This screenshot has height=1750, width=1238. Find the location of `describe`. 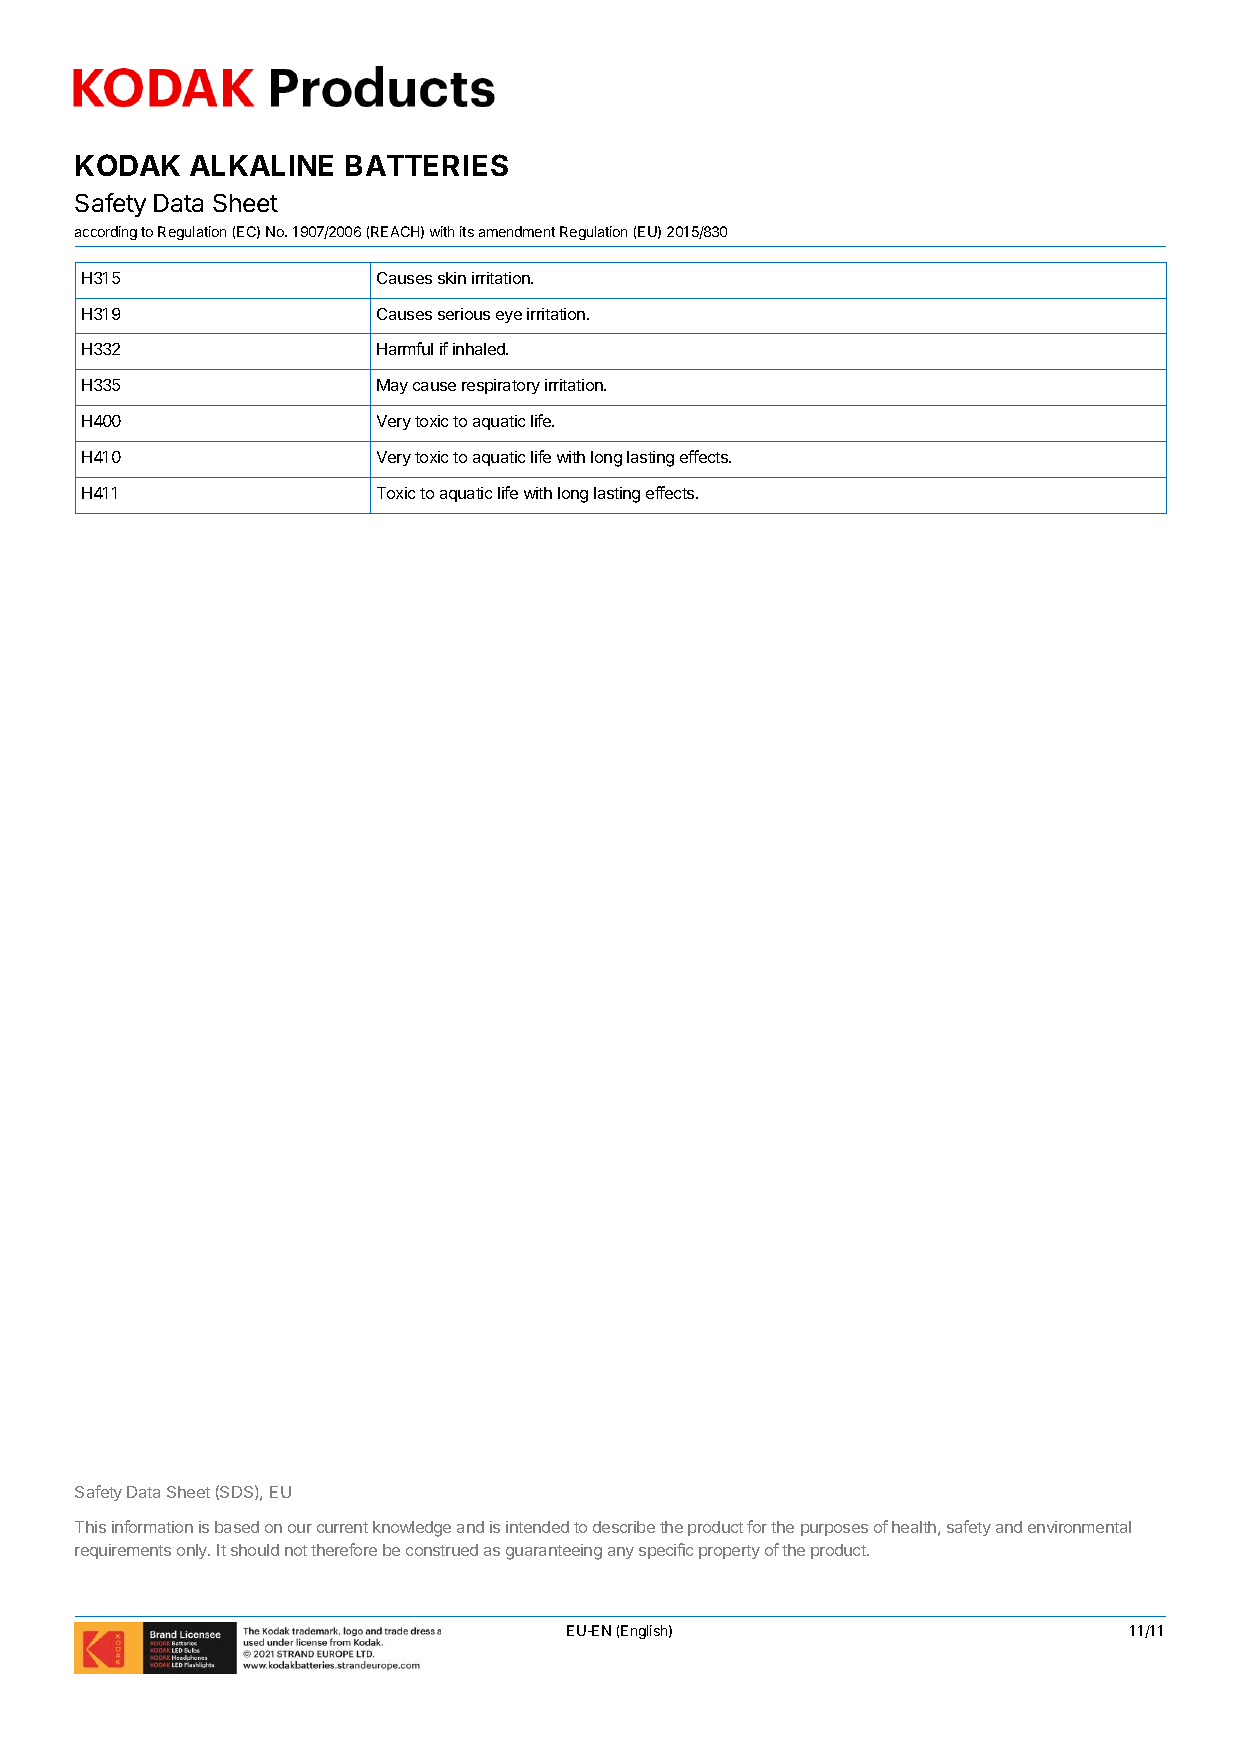

describe is located at coordinates (624, 1527).
